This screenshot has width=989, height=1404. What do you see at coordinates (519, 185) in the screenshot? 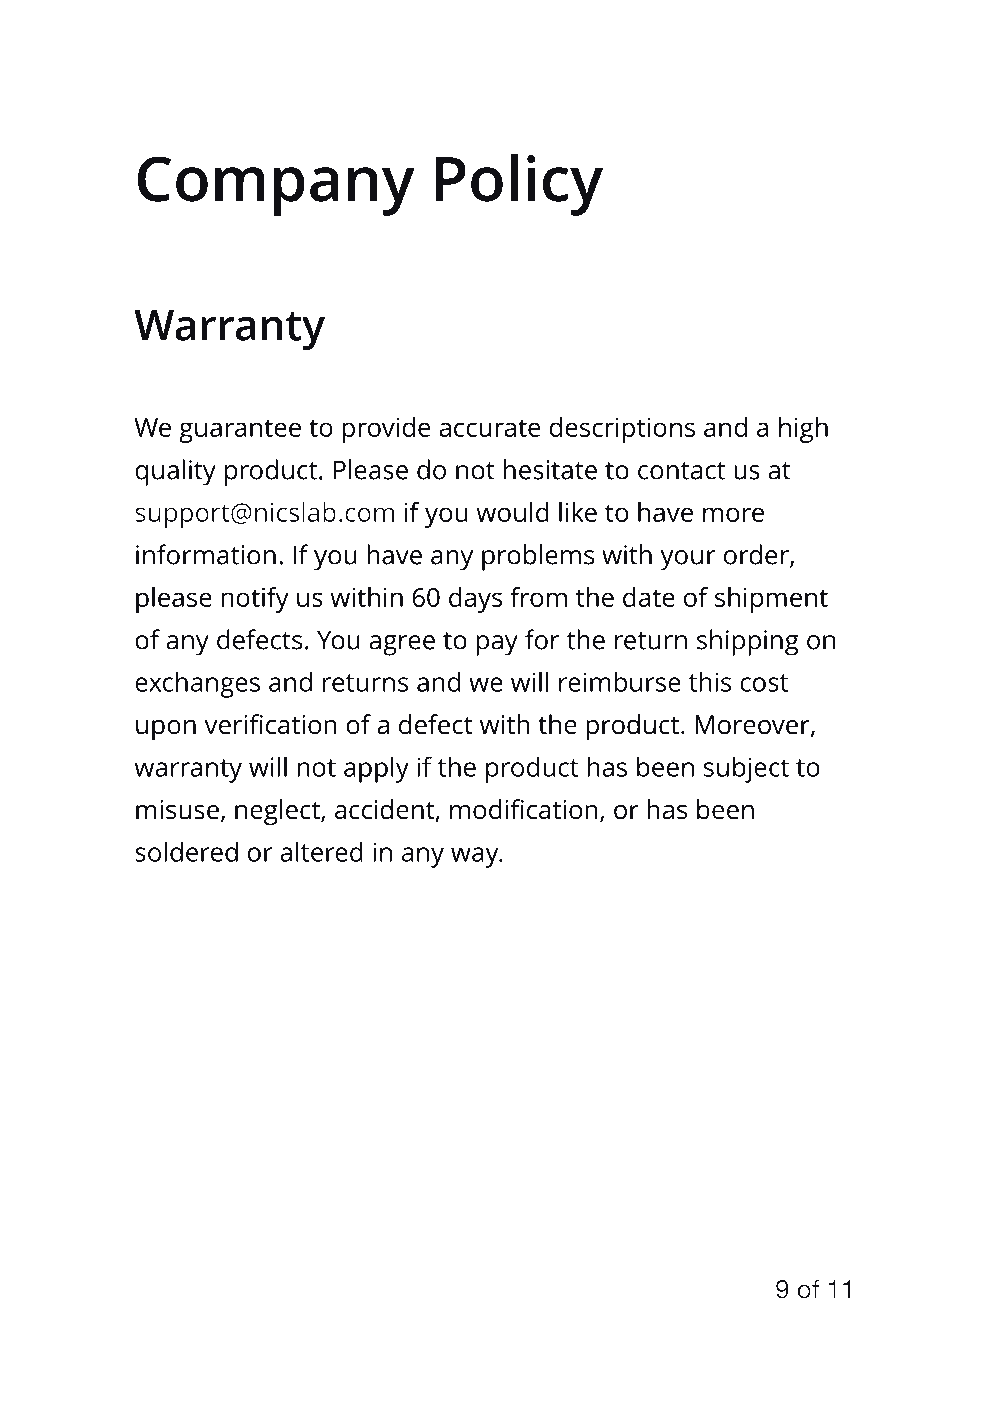
I see `Policy` at bounding box center [519, 185].
